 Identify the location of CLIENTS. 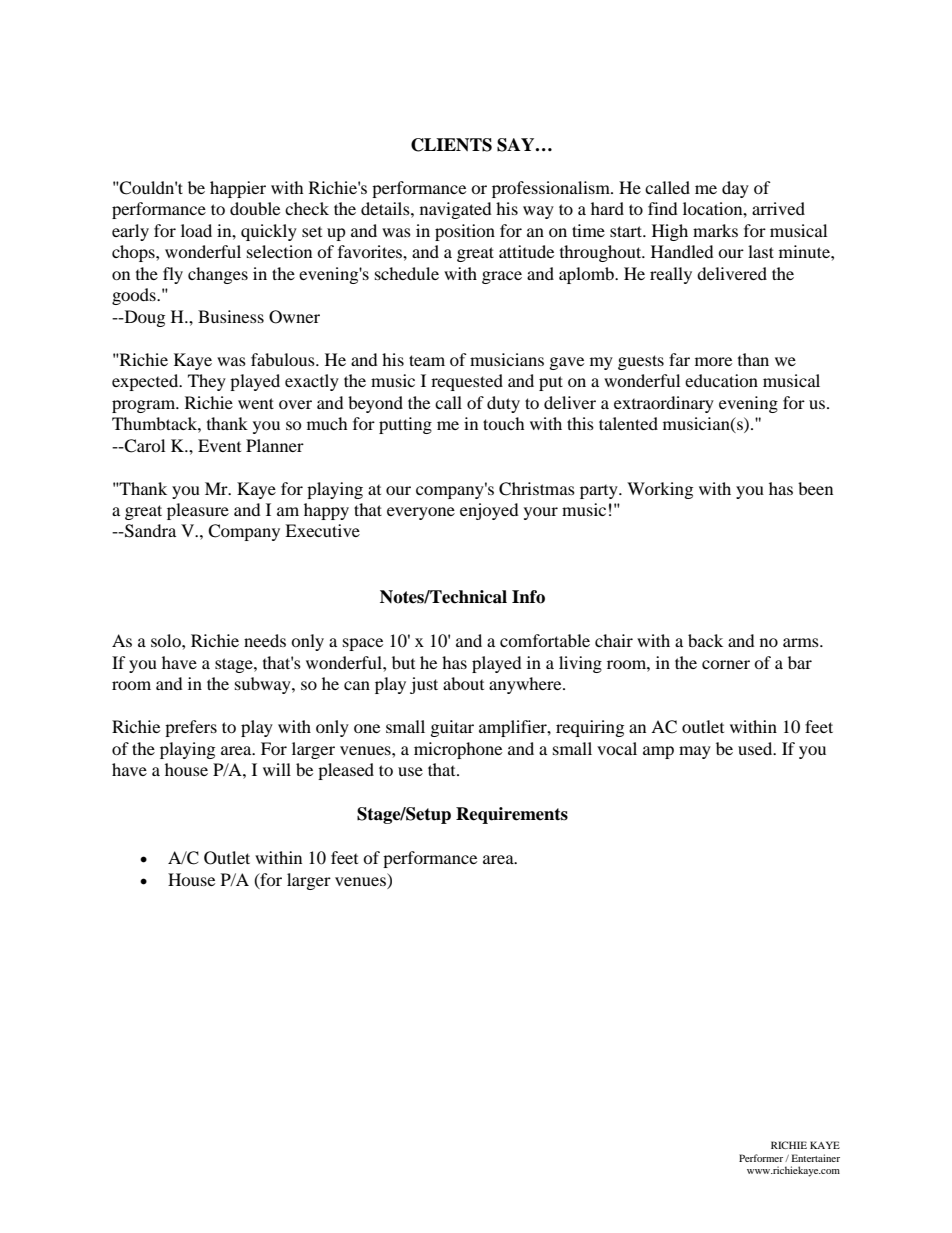
(451, 145).
